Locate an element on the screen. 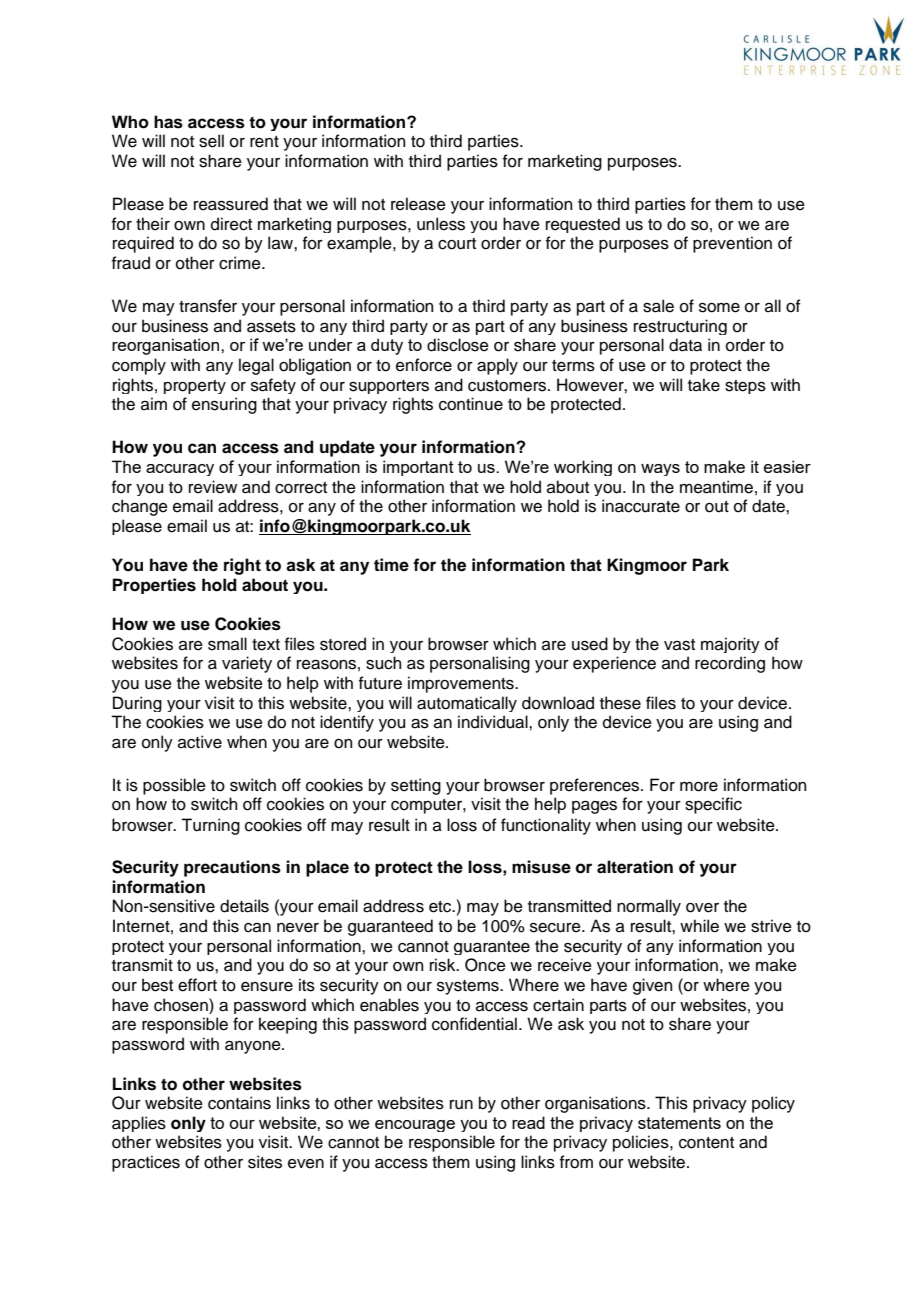 The width and height of the screenshot is (924, 1308). sell is located at coordinates (211, 141).
